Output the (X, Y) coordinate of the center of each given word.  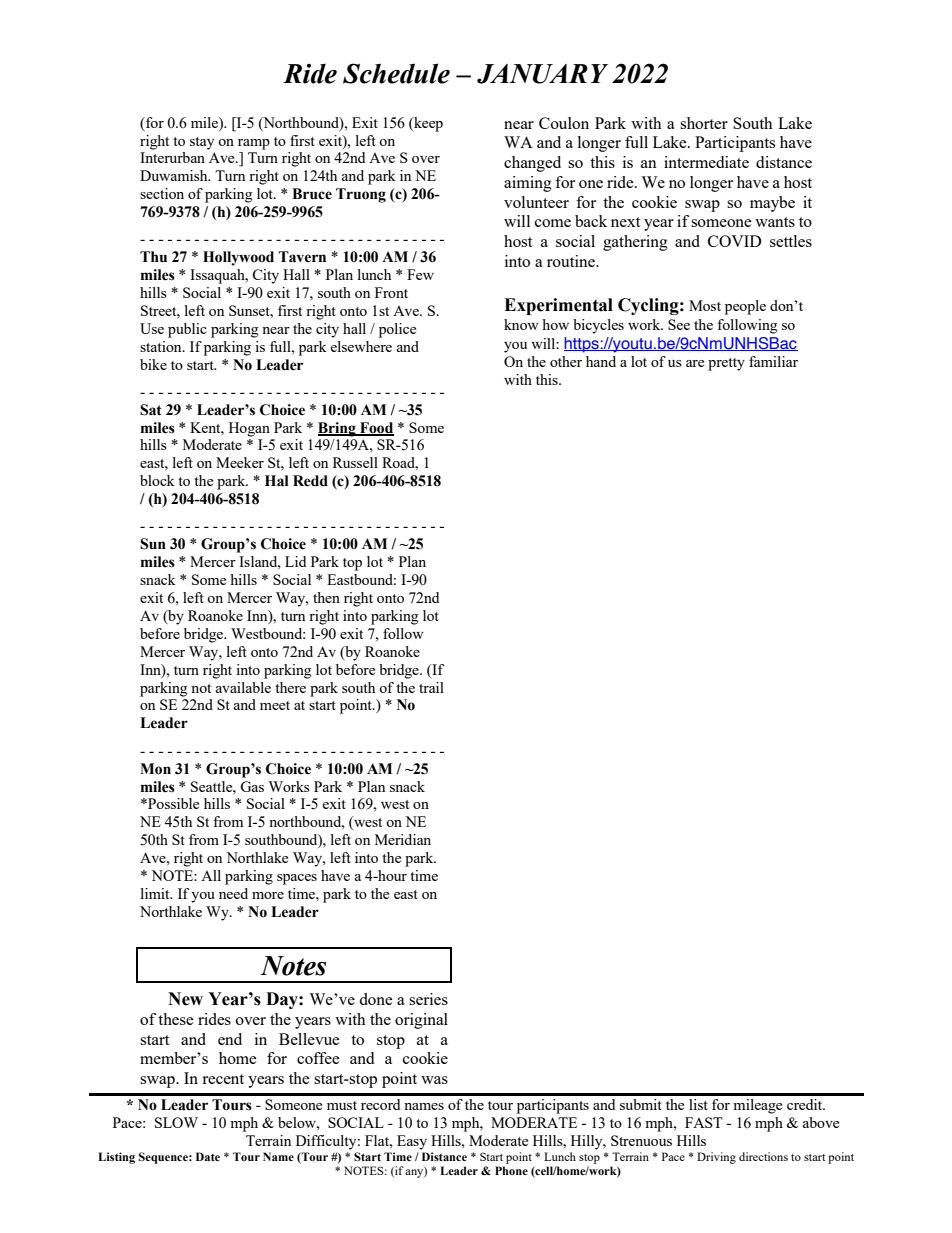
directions (763, 1156)
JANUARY (542, 74)
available (243, 687)
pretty (726, 364)
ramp (254, 144)
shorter (704, 123)
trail (431, 687)
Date (208, 1156)
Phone (511, 1170)
